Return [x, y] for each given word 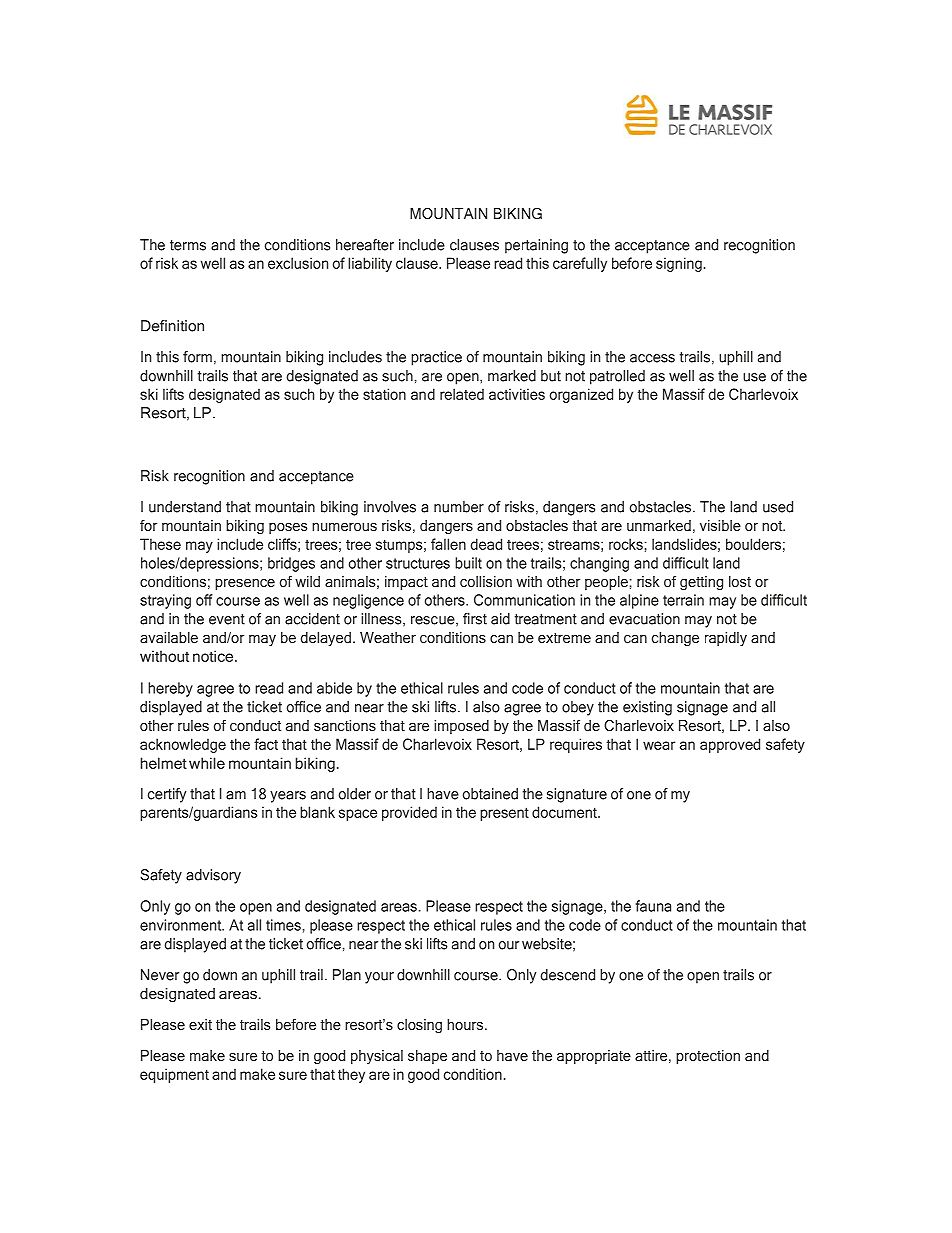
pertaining [536, 246]
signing [679, 264]
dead [486, 544]
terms [188, 245]
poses [288, 528]
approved [730, 745]
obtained [490, 794]
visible [720, 525]
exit [200, 1024]
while [207, 763]
